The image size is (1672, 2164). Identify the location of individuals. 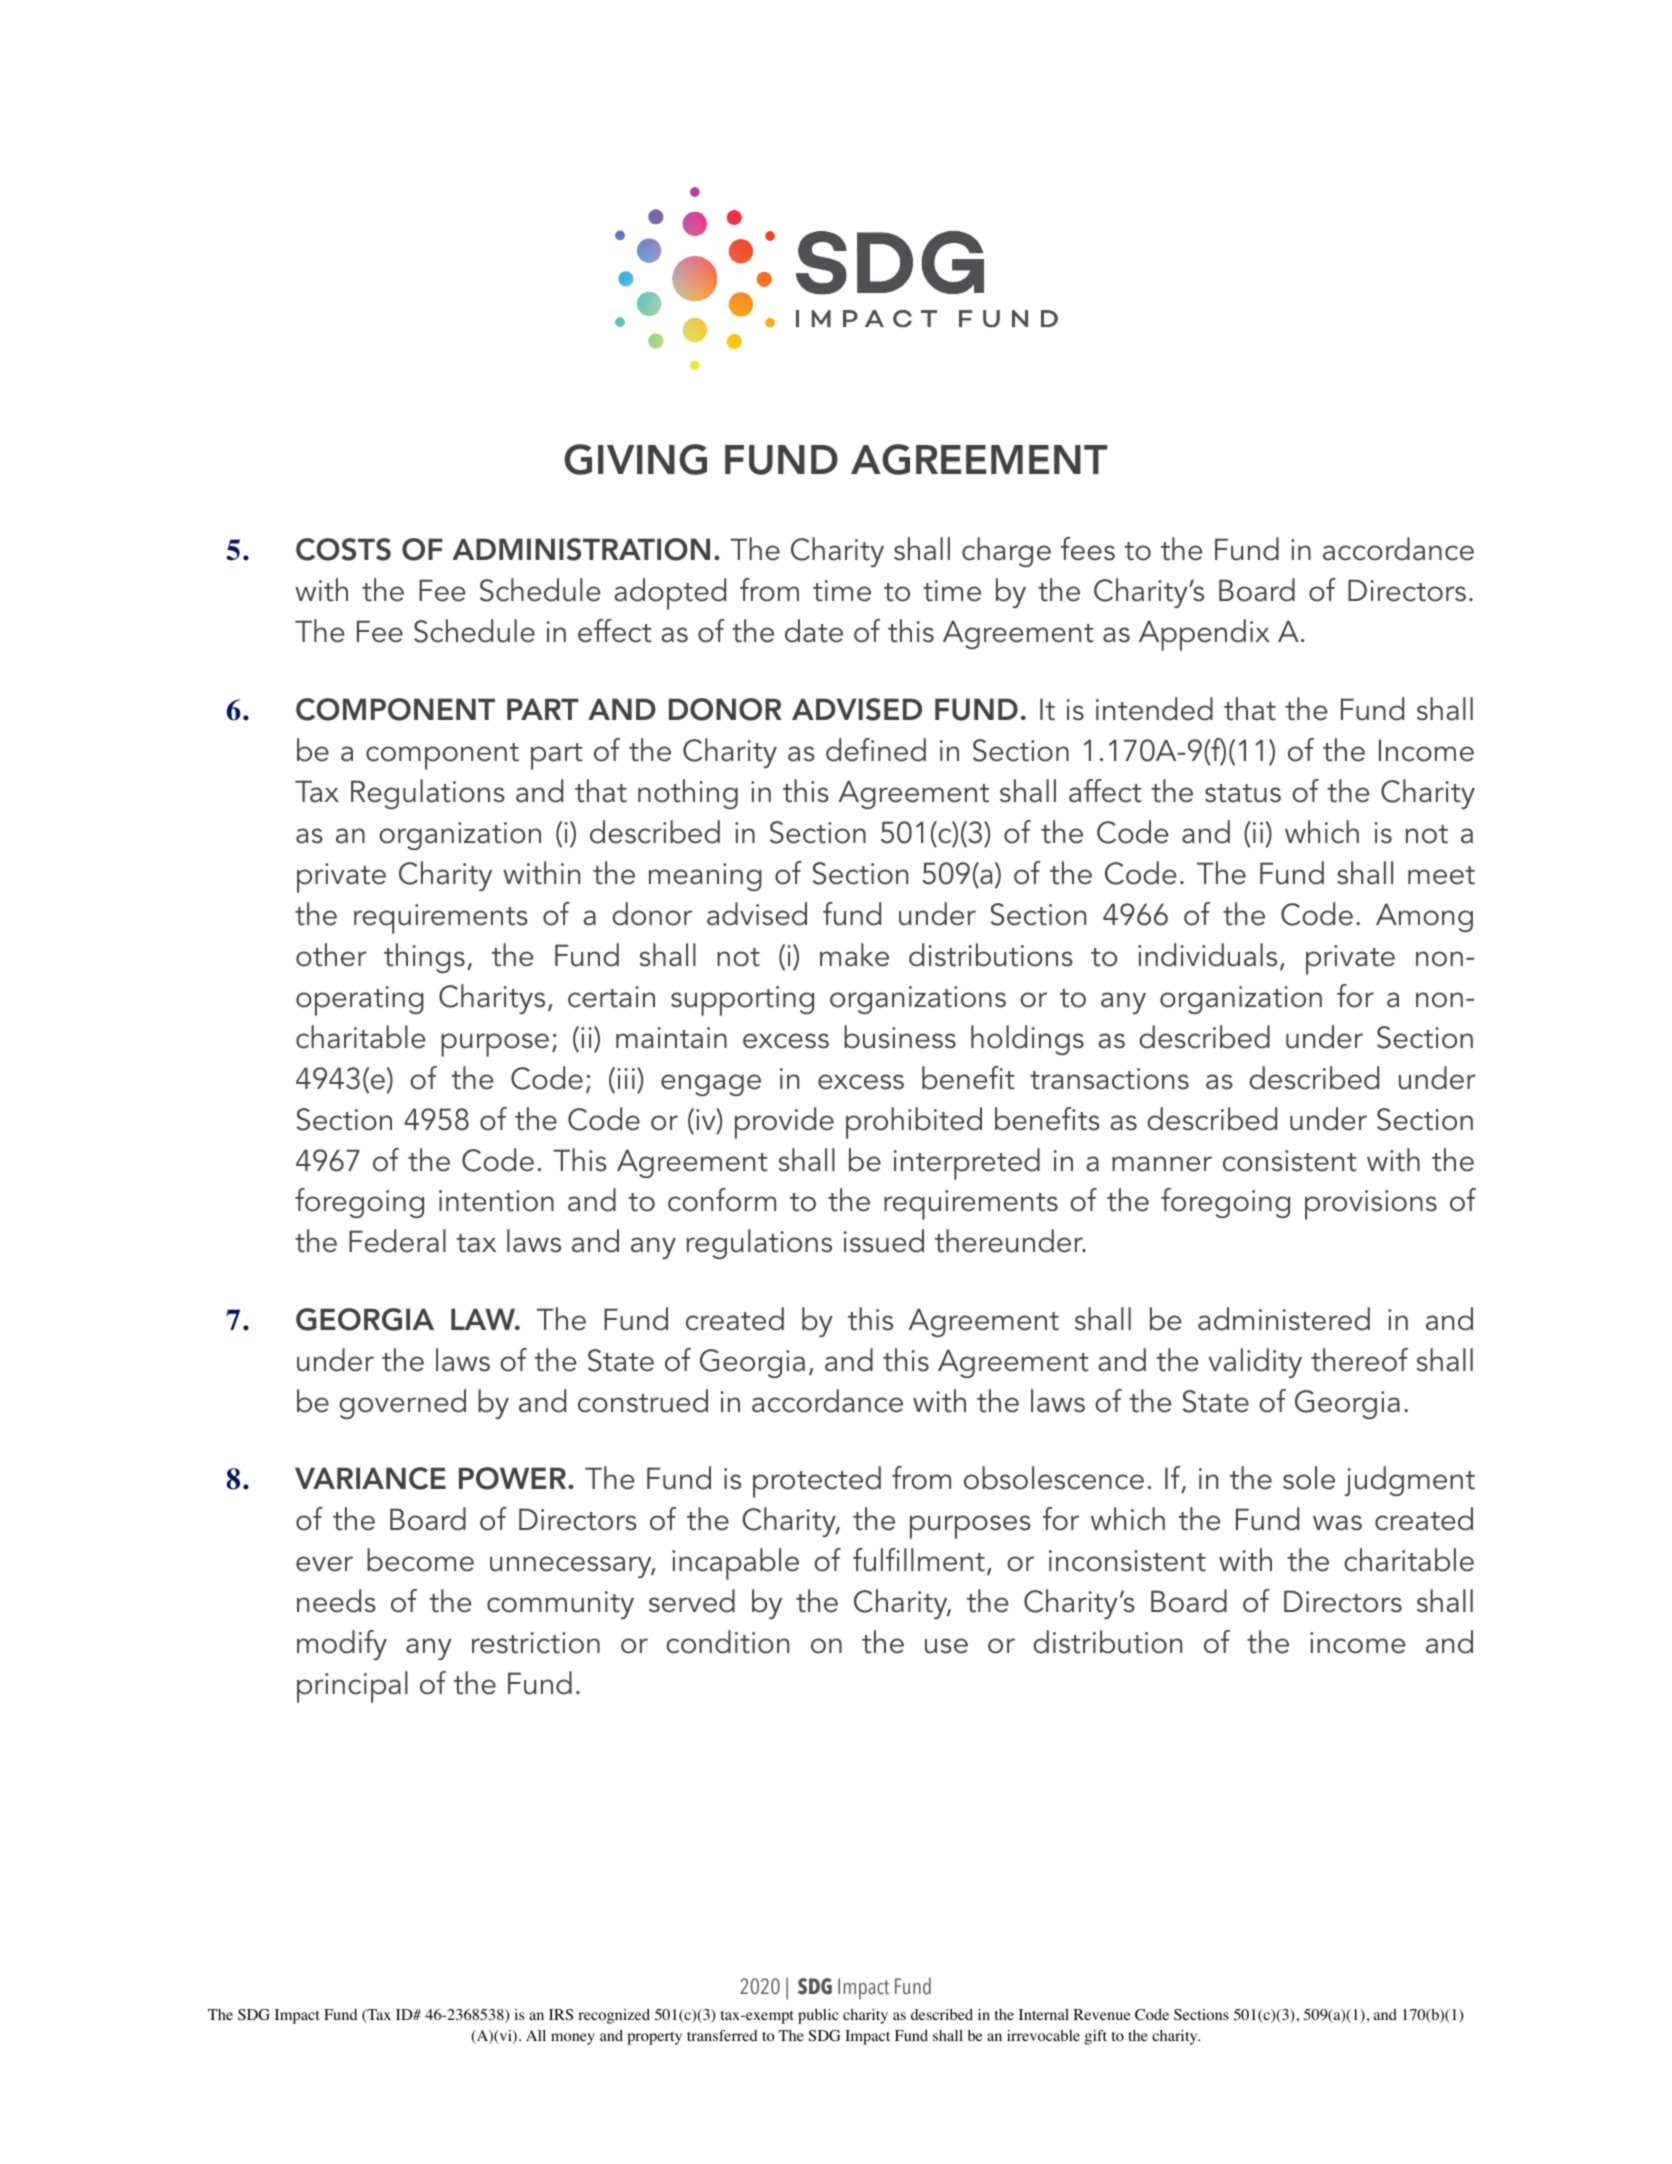
(1207, 955).
